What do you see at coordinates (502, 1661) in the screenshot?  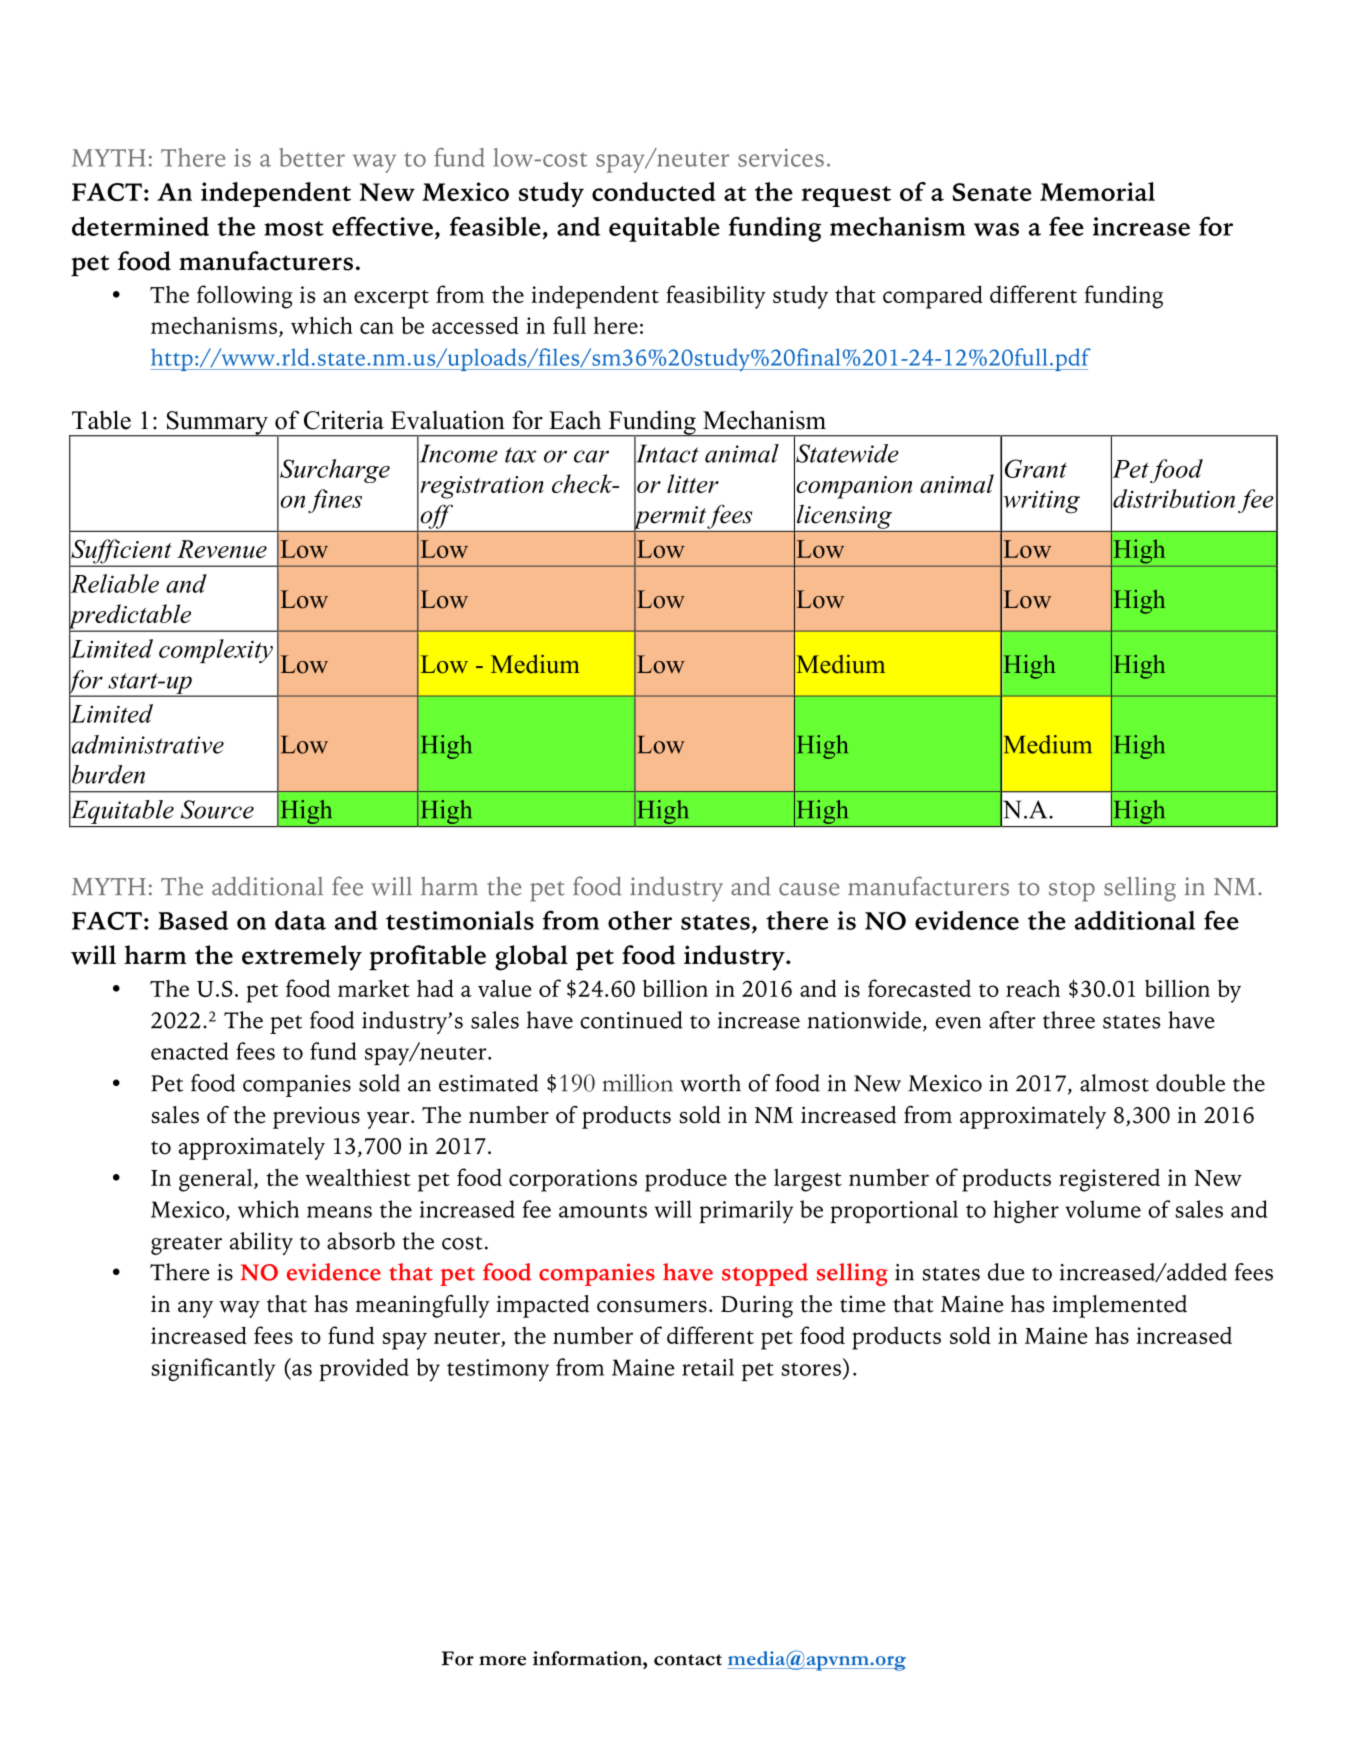 I see `more` at bounding box center [502, 1661].
